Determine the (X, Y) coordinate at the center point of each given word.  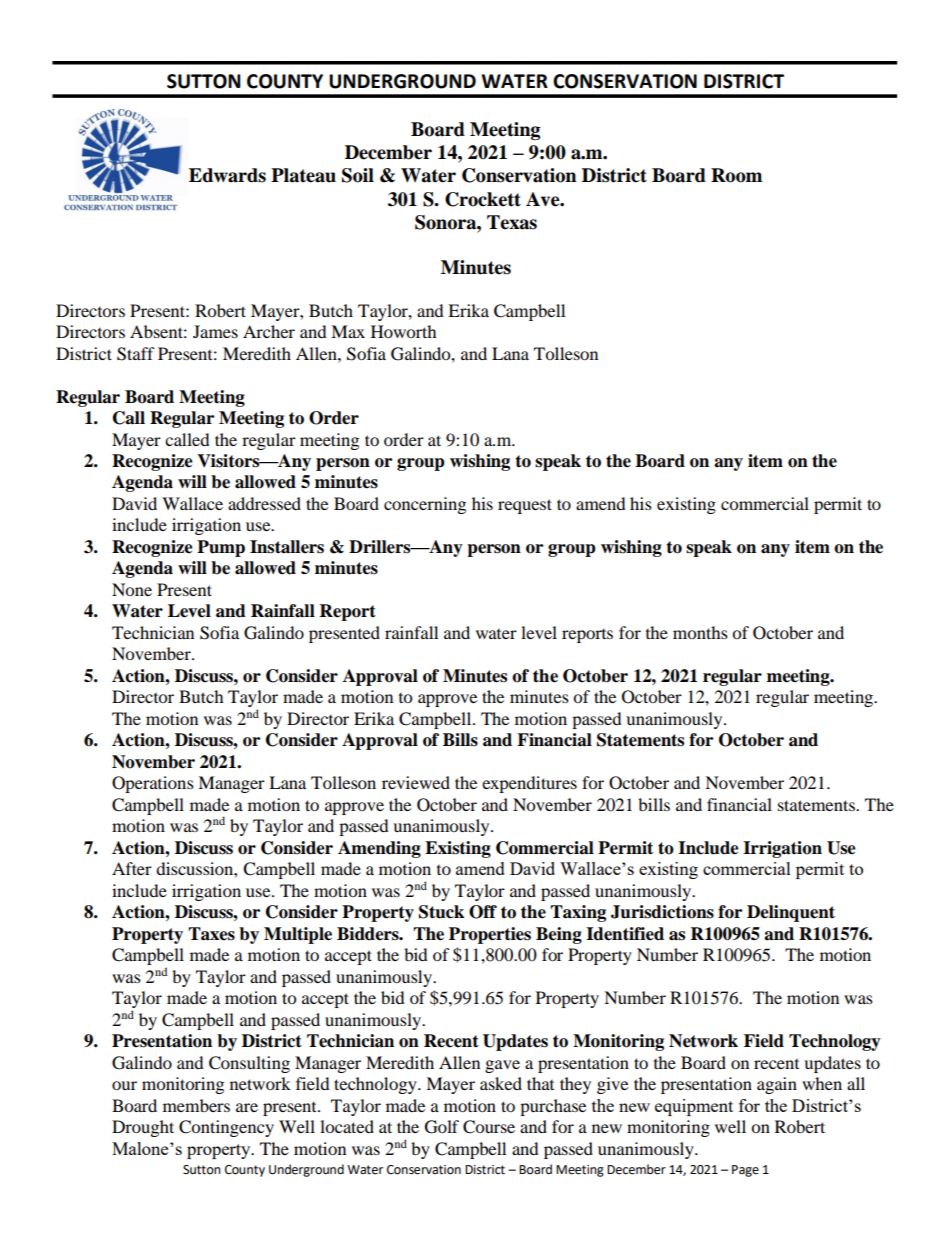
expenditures (529, 784)
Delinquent (791, 913)
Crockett (483, 199)
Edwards (227, 175)
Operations (153, 784)
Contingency (226, 1128)
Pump (221, 548)
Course (489, 1127)
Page (745, 1171)
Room (736, 175)
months (700, 632)
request (525, 506)
